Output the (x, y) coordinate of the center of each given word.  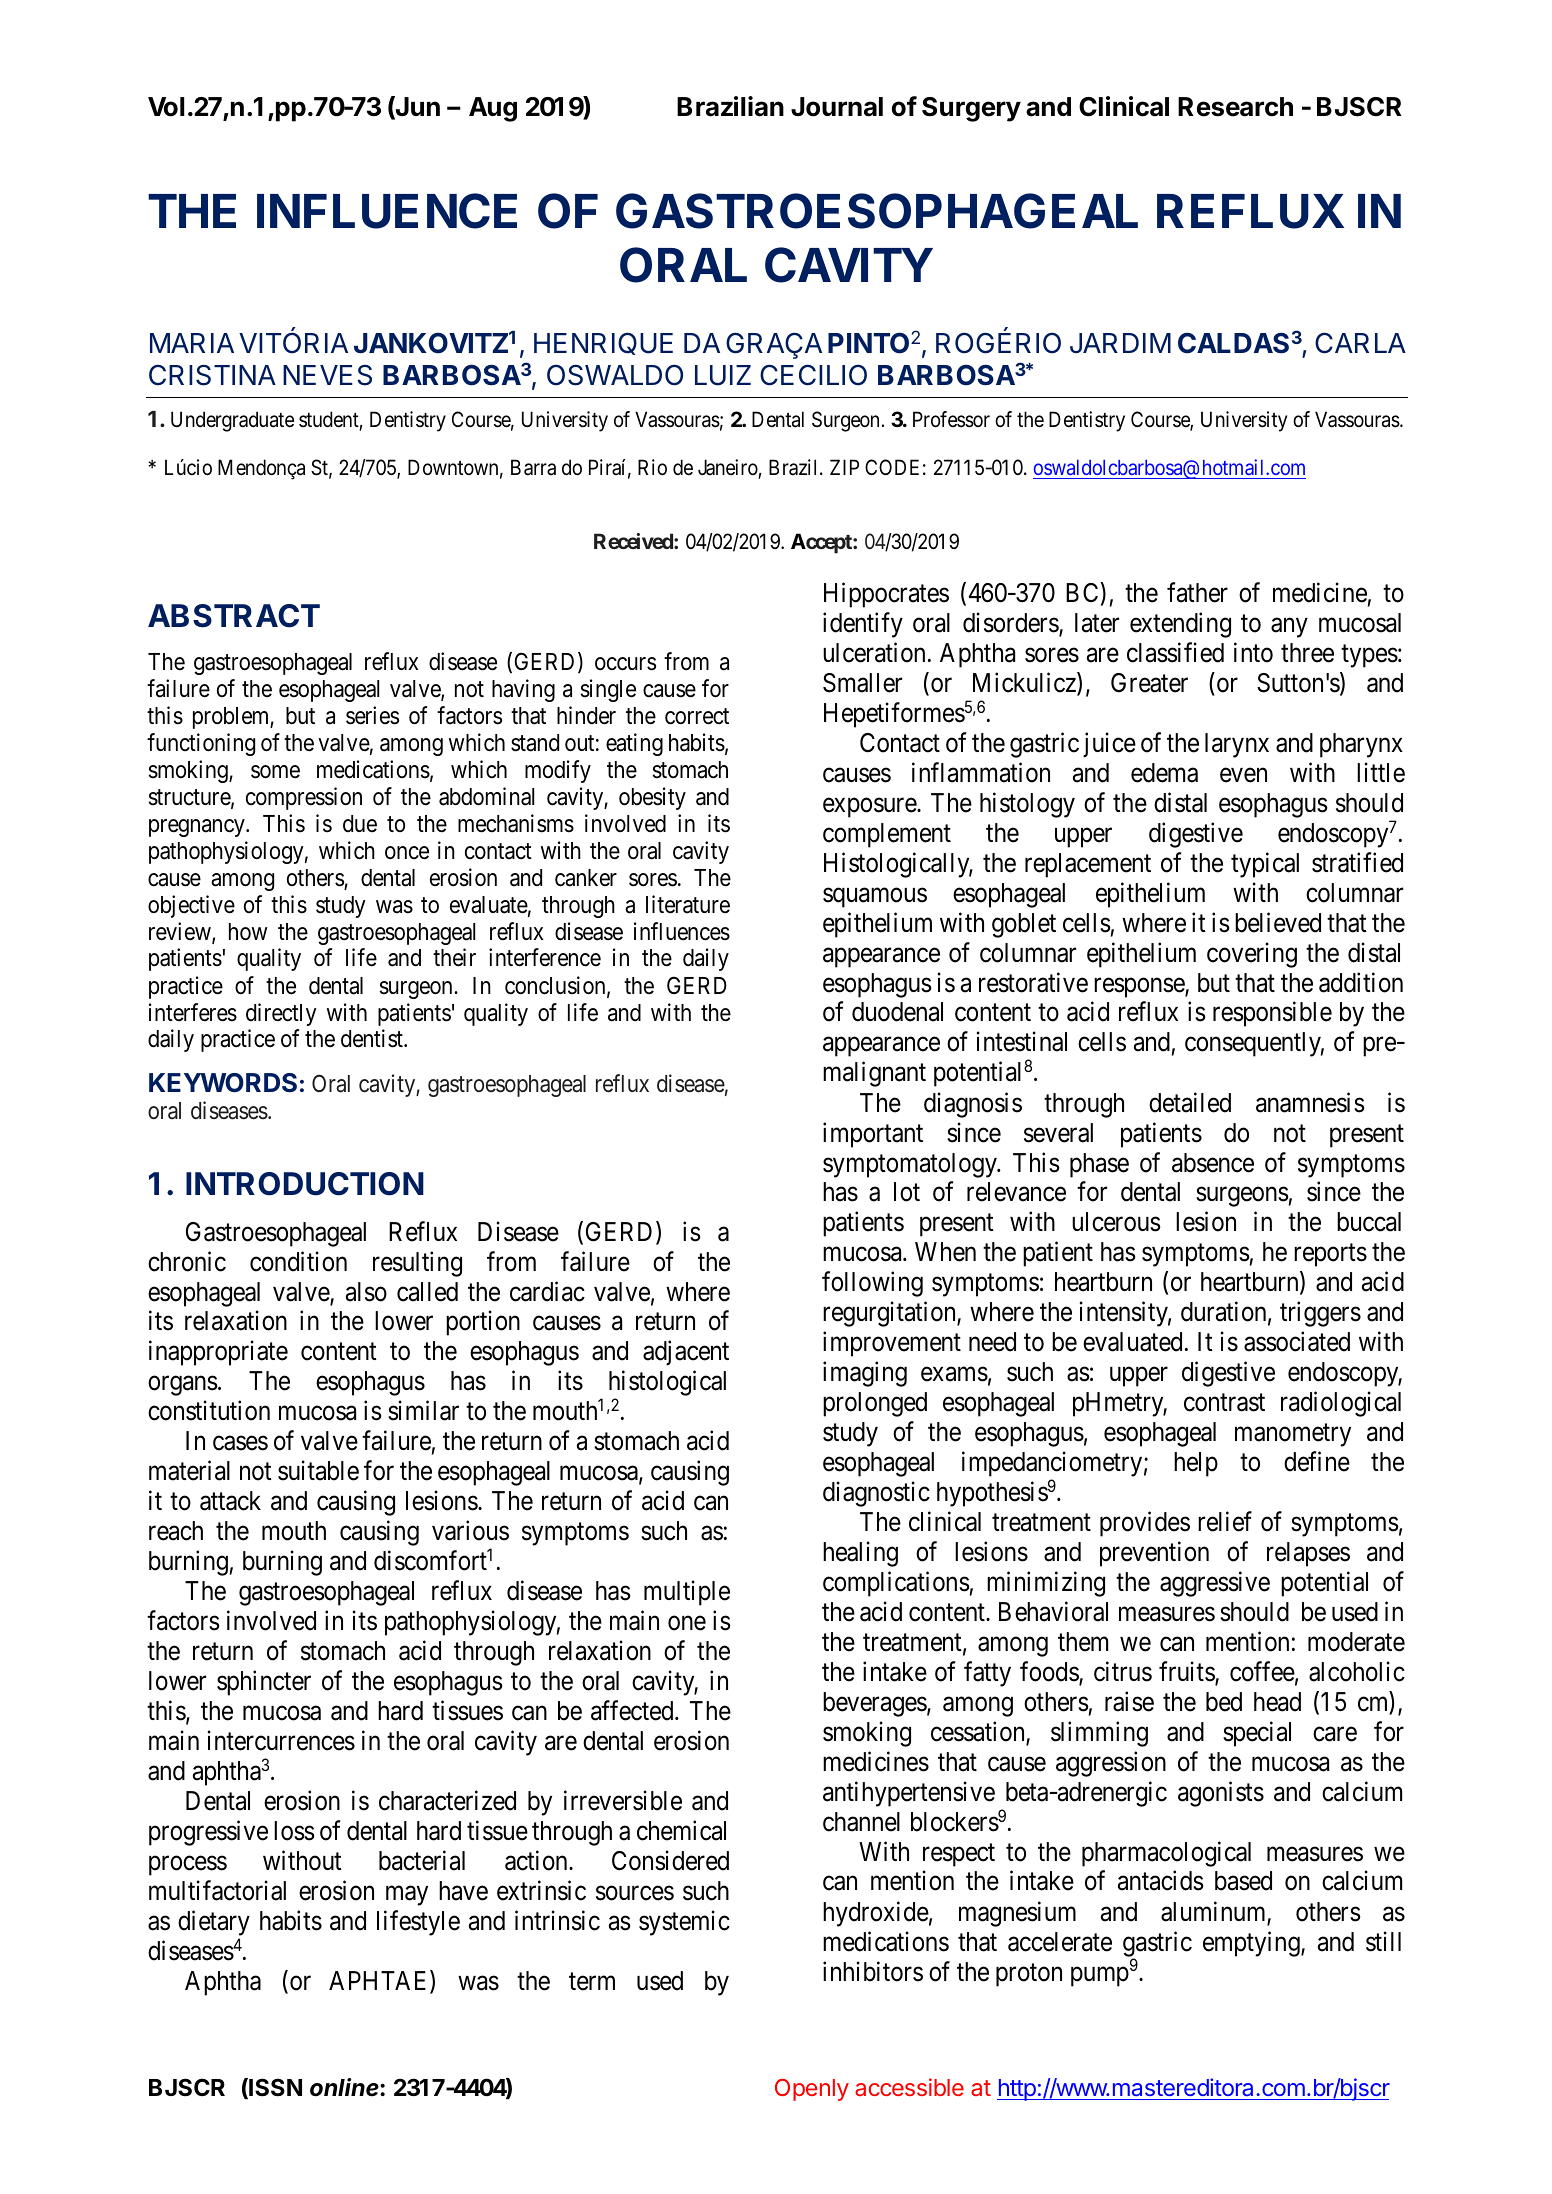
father (1197, 592)
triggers (1320, 1314)
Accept (822, 543)
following (872, 1284)
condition (298, 1261)
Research (1235, 107)
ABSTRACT (234, 616)
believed (1278, 922)
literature (688, 904)
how (248, 932)
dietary (214, 1923)
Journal (837, 107)
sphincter (264, 1683)
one (687, 1623)
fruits (1187, 1672)
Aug (493, 109)
